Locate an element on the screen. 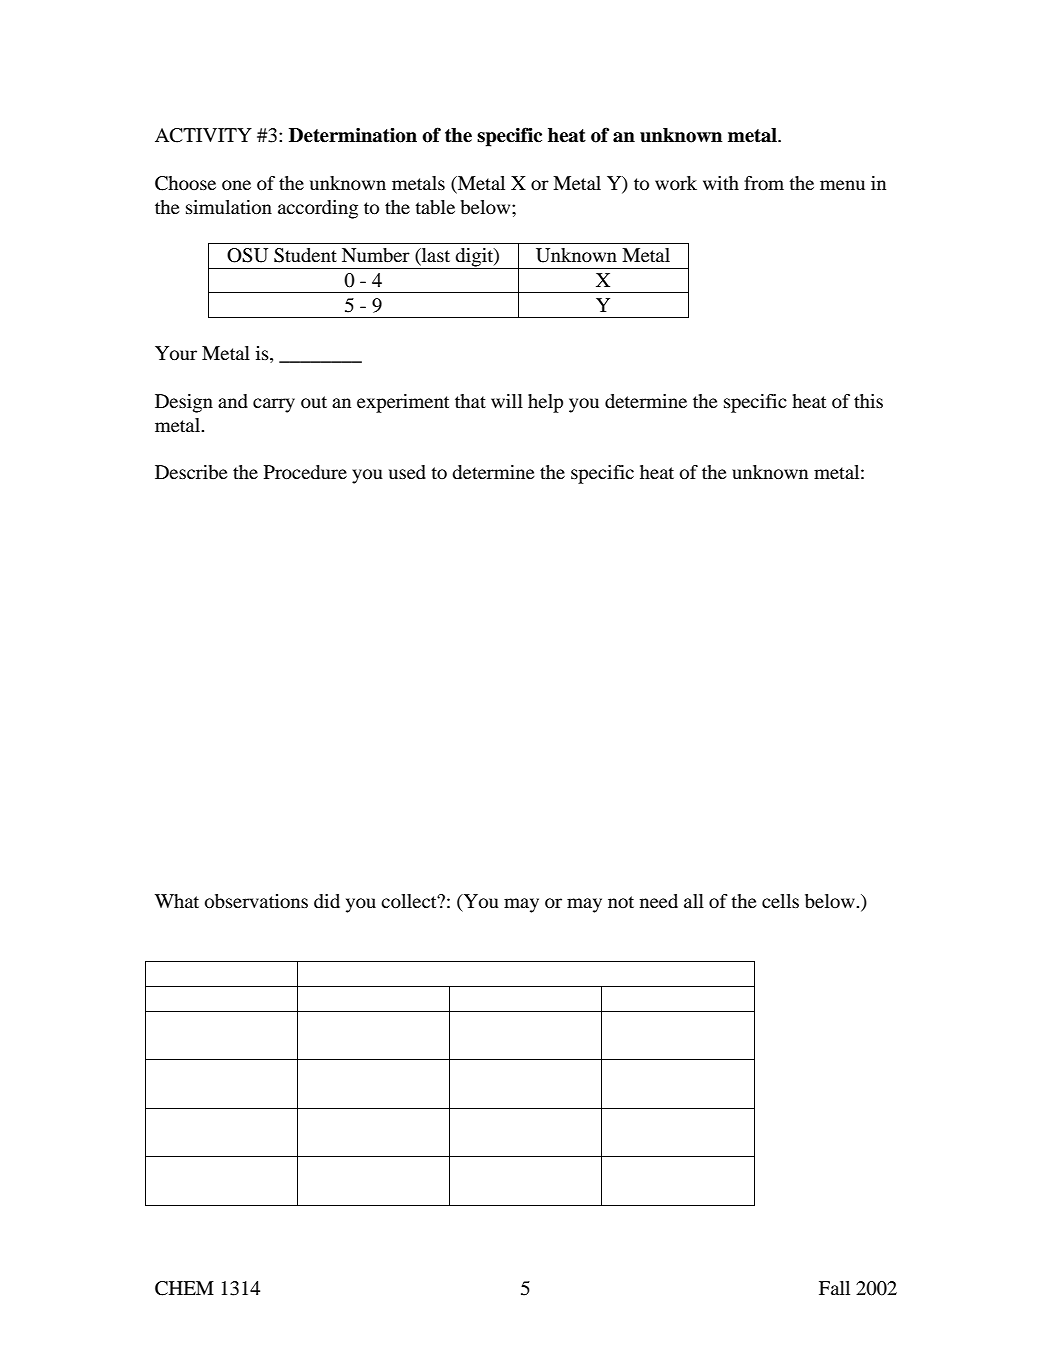 Image resolution: width=1052 pixels, height=1362 pixels. cells is located at coordinates (780, 901).
